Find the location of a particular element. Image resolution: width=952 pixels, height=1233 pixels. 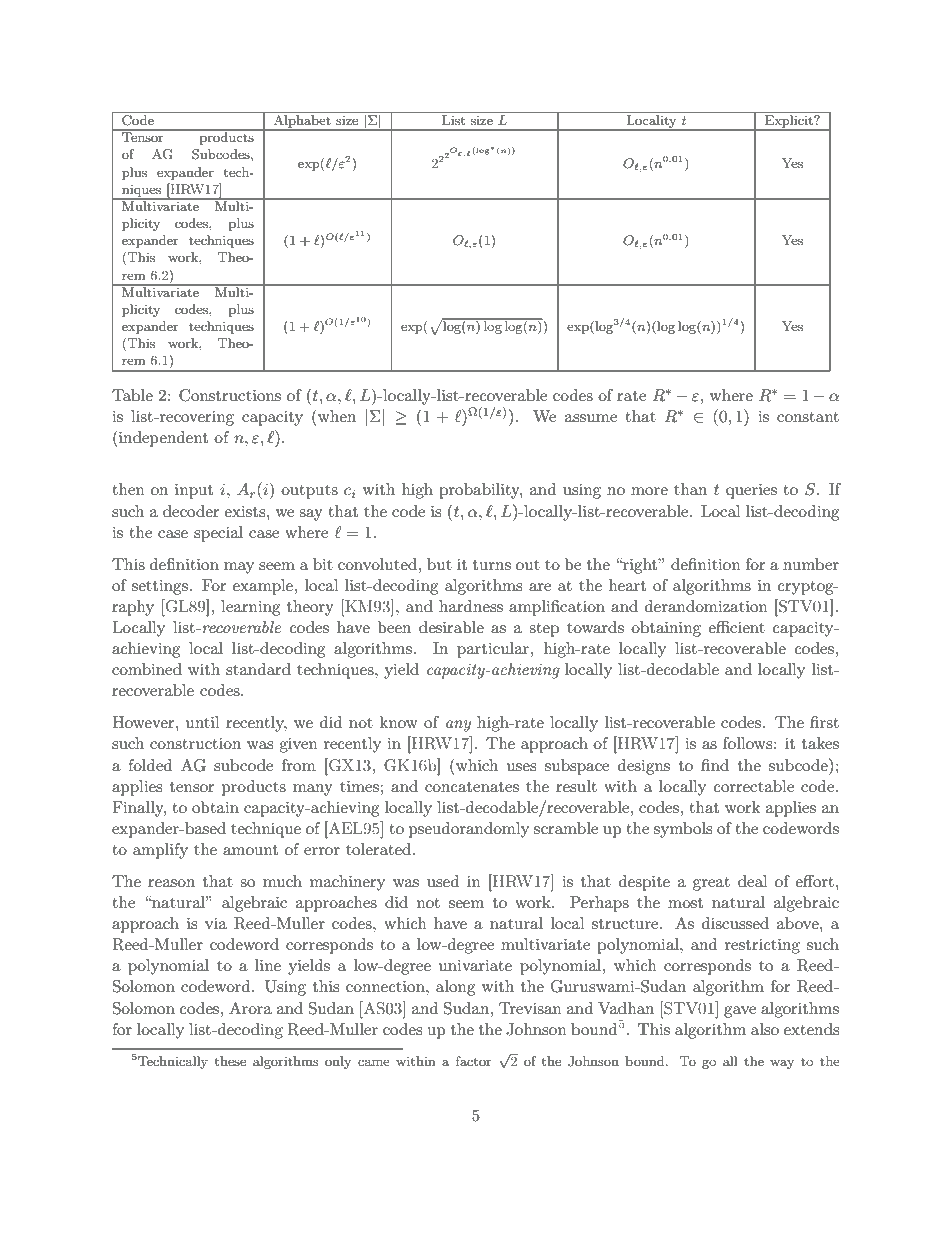

find is located at coordinates (715, 765).
